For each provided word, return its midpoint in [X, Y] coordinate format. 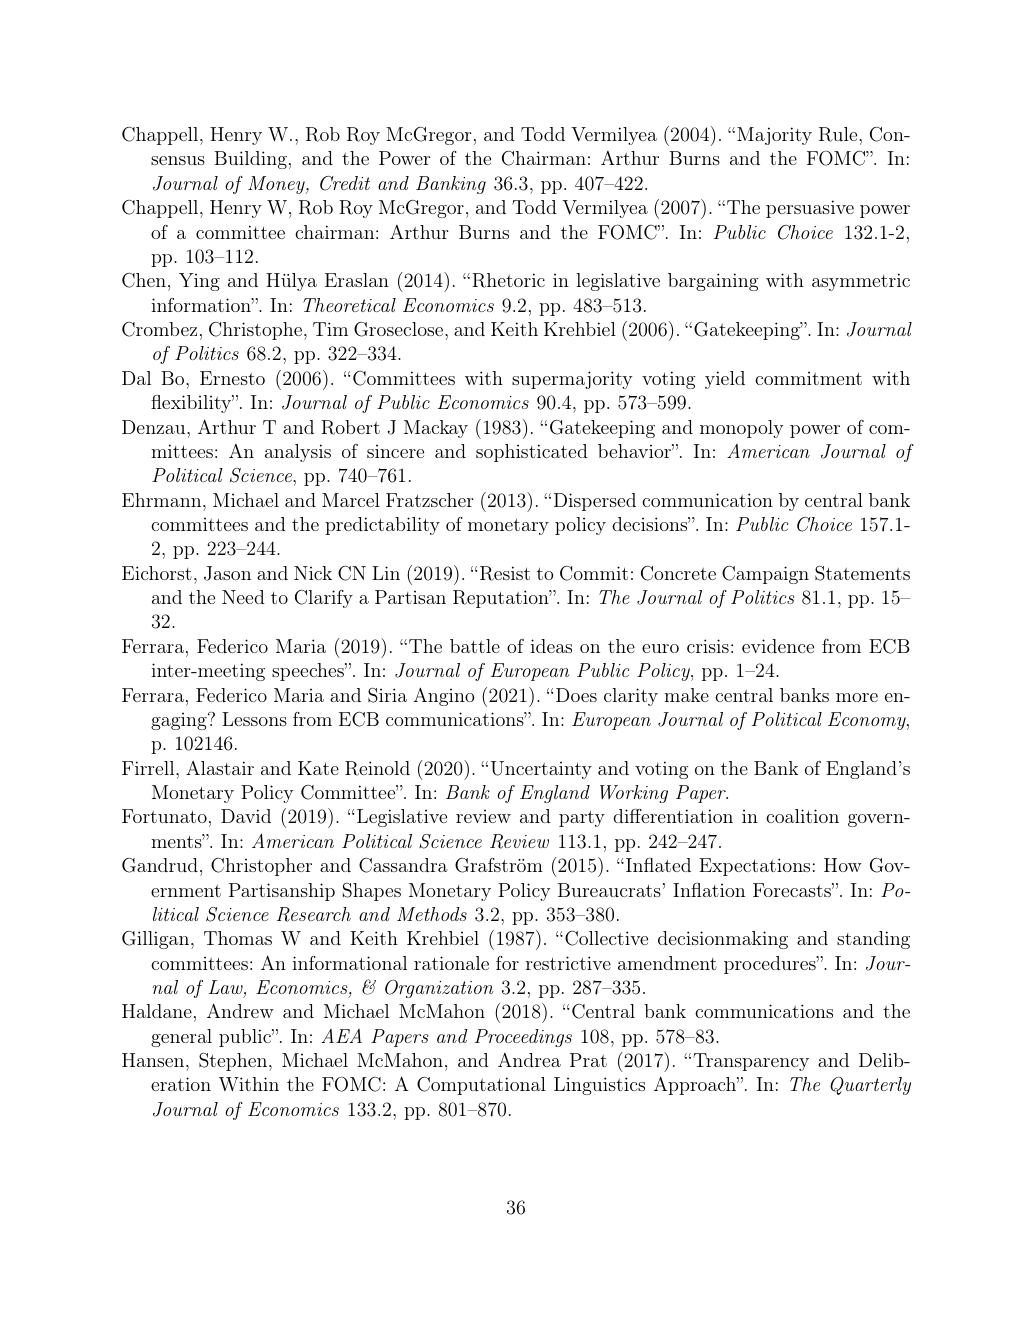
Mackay [436, 429]
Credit [345, 183]
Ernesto [232, 378]
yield [725, 380]
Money [277, 185]
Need [243, 597]
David [246, 816]
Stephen [233, 1061]
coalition [802, 816]
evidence [778, 646]
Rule [838, 134]
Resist [505, 573]
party [582, 818]
